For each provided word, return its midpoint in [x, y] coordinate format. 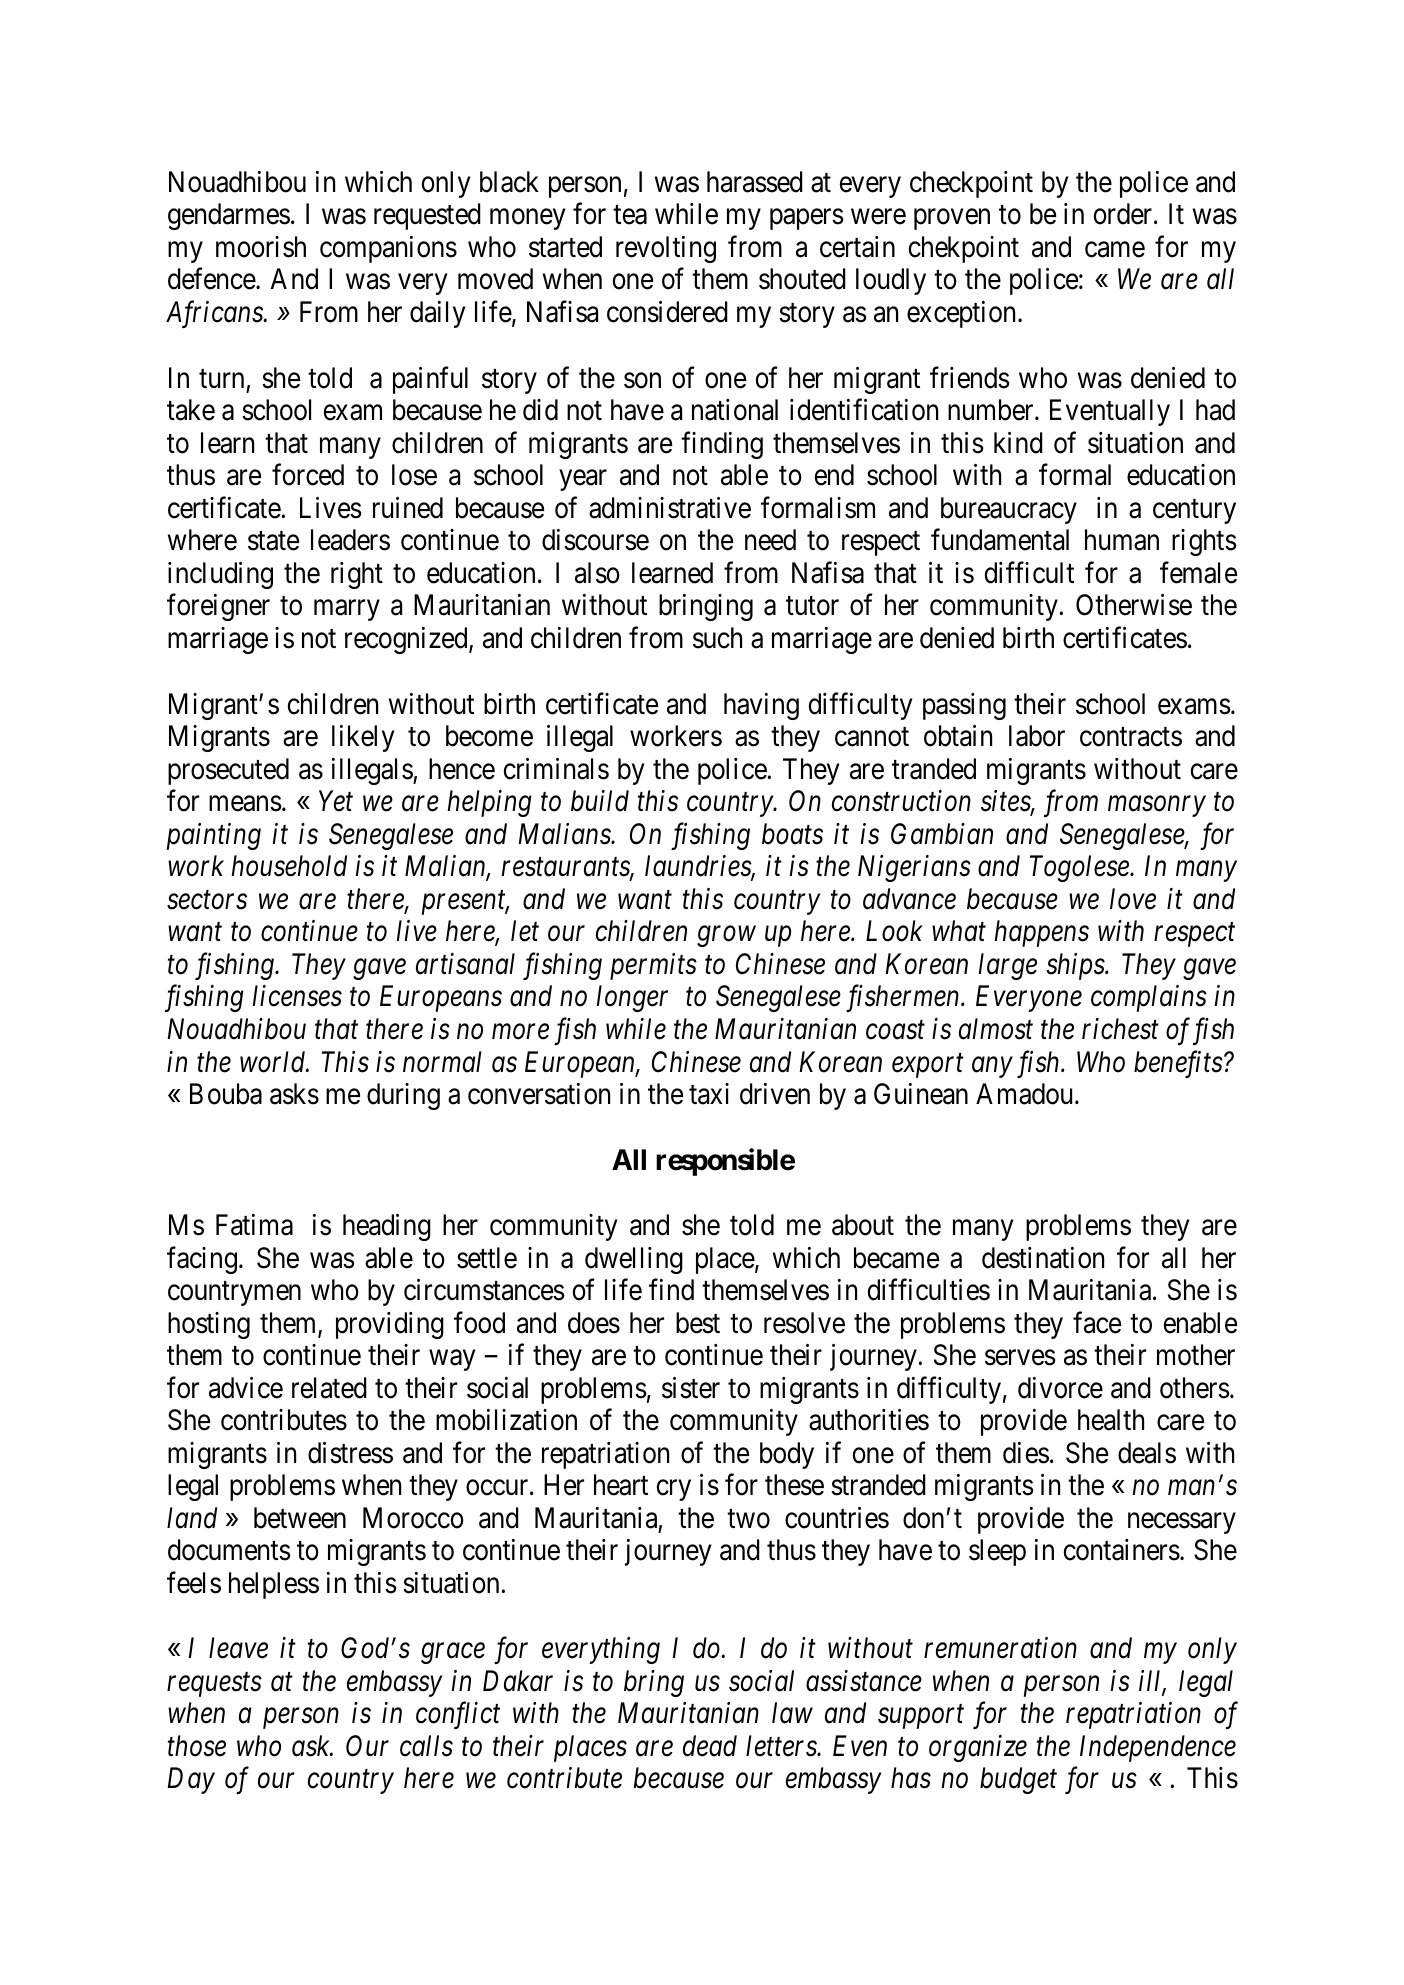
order [1124, 214]
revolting [666, 249]
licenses [297, 996]
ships [1076, 966]
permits [653, 966]
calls [426, 1746]
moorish [261, 247]
